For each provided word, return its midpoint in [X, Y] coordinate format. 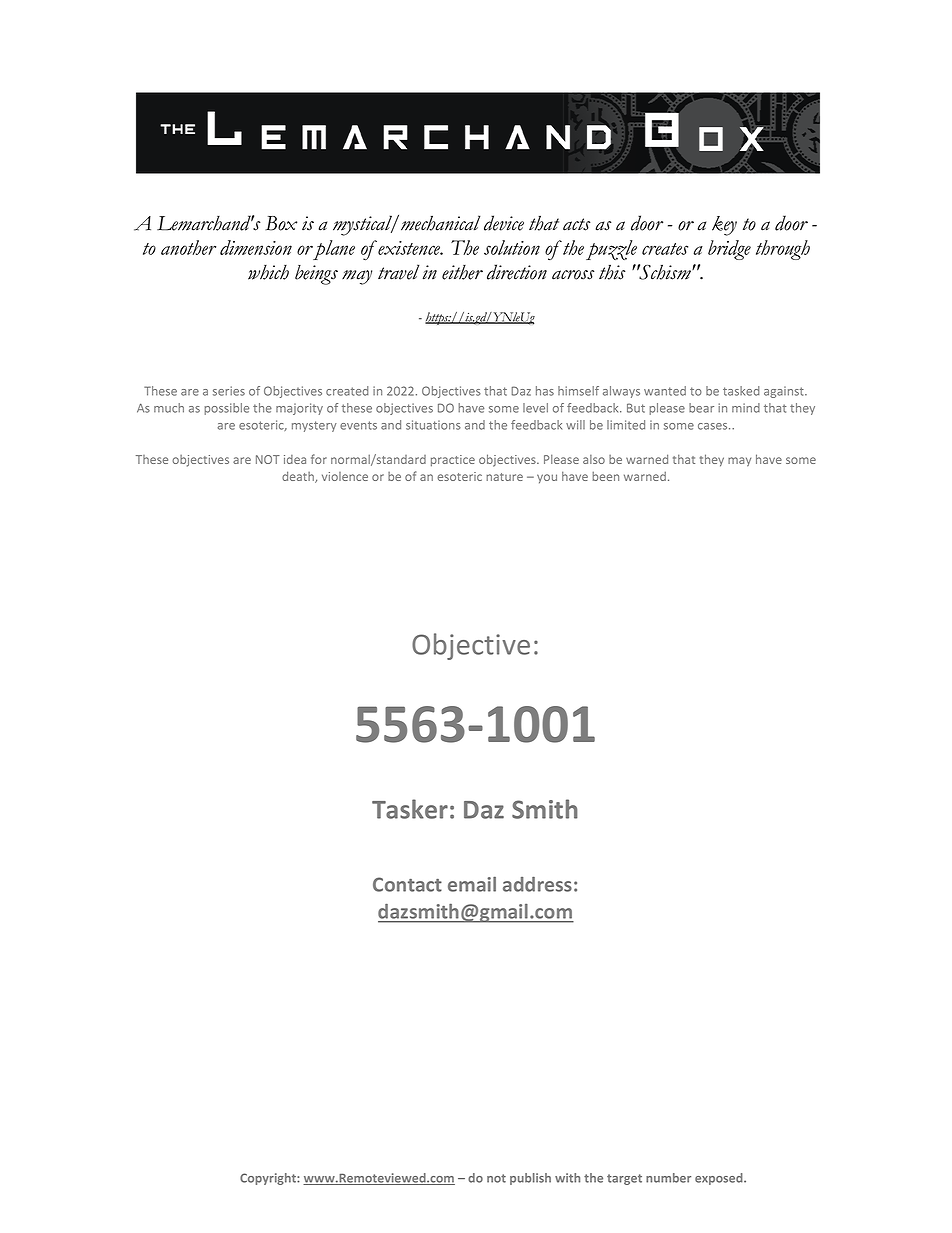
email [472, 884]
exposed [720, 1179]
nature [504, 477]
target [624, 1179]
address [537, 884]
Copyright [269, 1179]
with [567, 1178]
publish [530, 1179]
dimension [256, 247]
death [299, 477]
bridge [729, 250]
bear [701, 408]
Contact [407, 884]
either [462, 272]
